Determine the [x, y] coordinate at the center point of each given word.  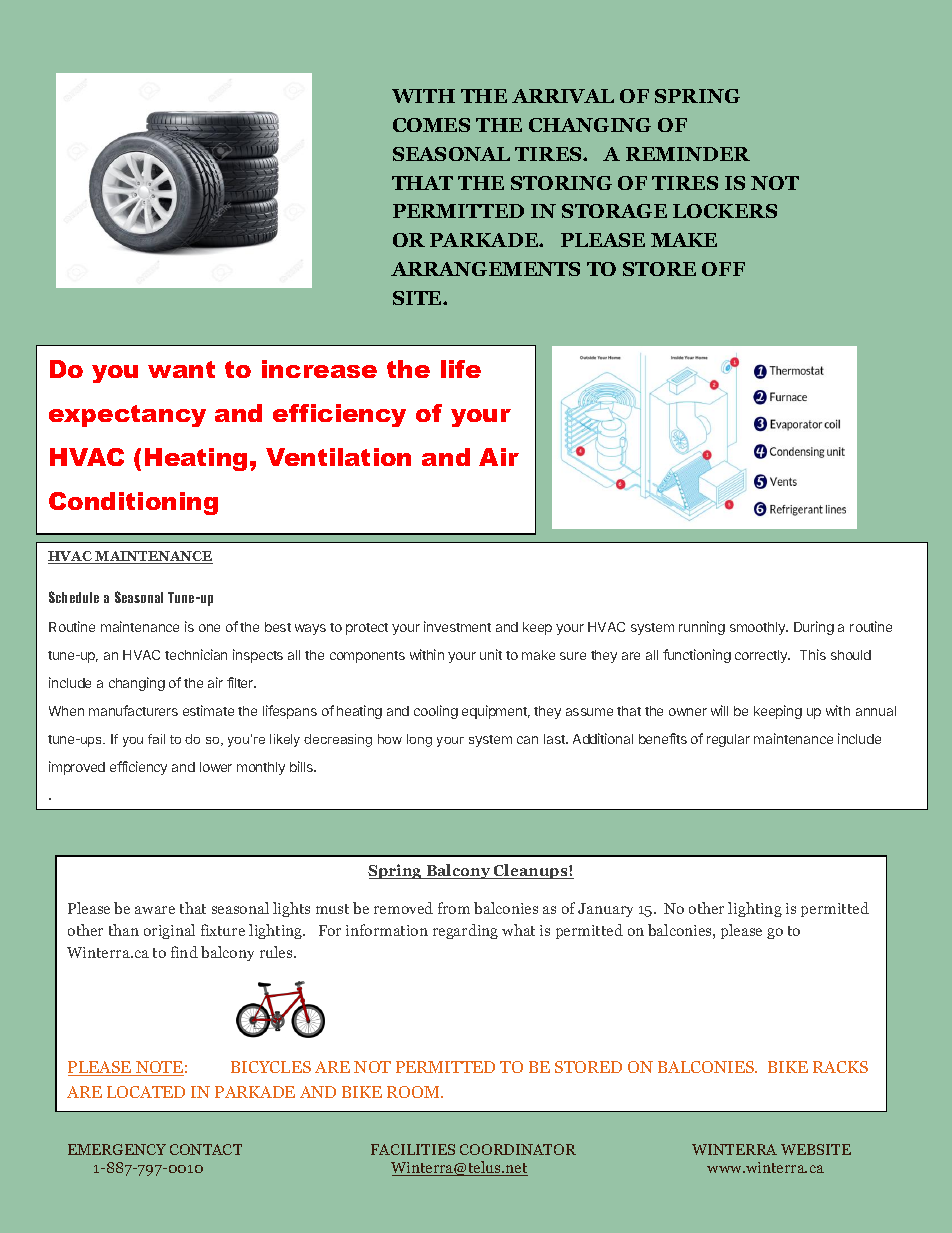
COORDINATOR [518, 1149]
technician [196, 654]
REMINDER [688, 154]
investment [457, 626]
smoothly [759, 628]
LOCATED [146, 1092]
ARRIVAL [563, 96]
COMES [431, 125]
